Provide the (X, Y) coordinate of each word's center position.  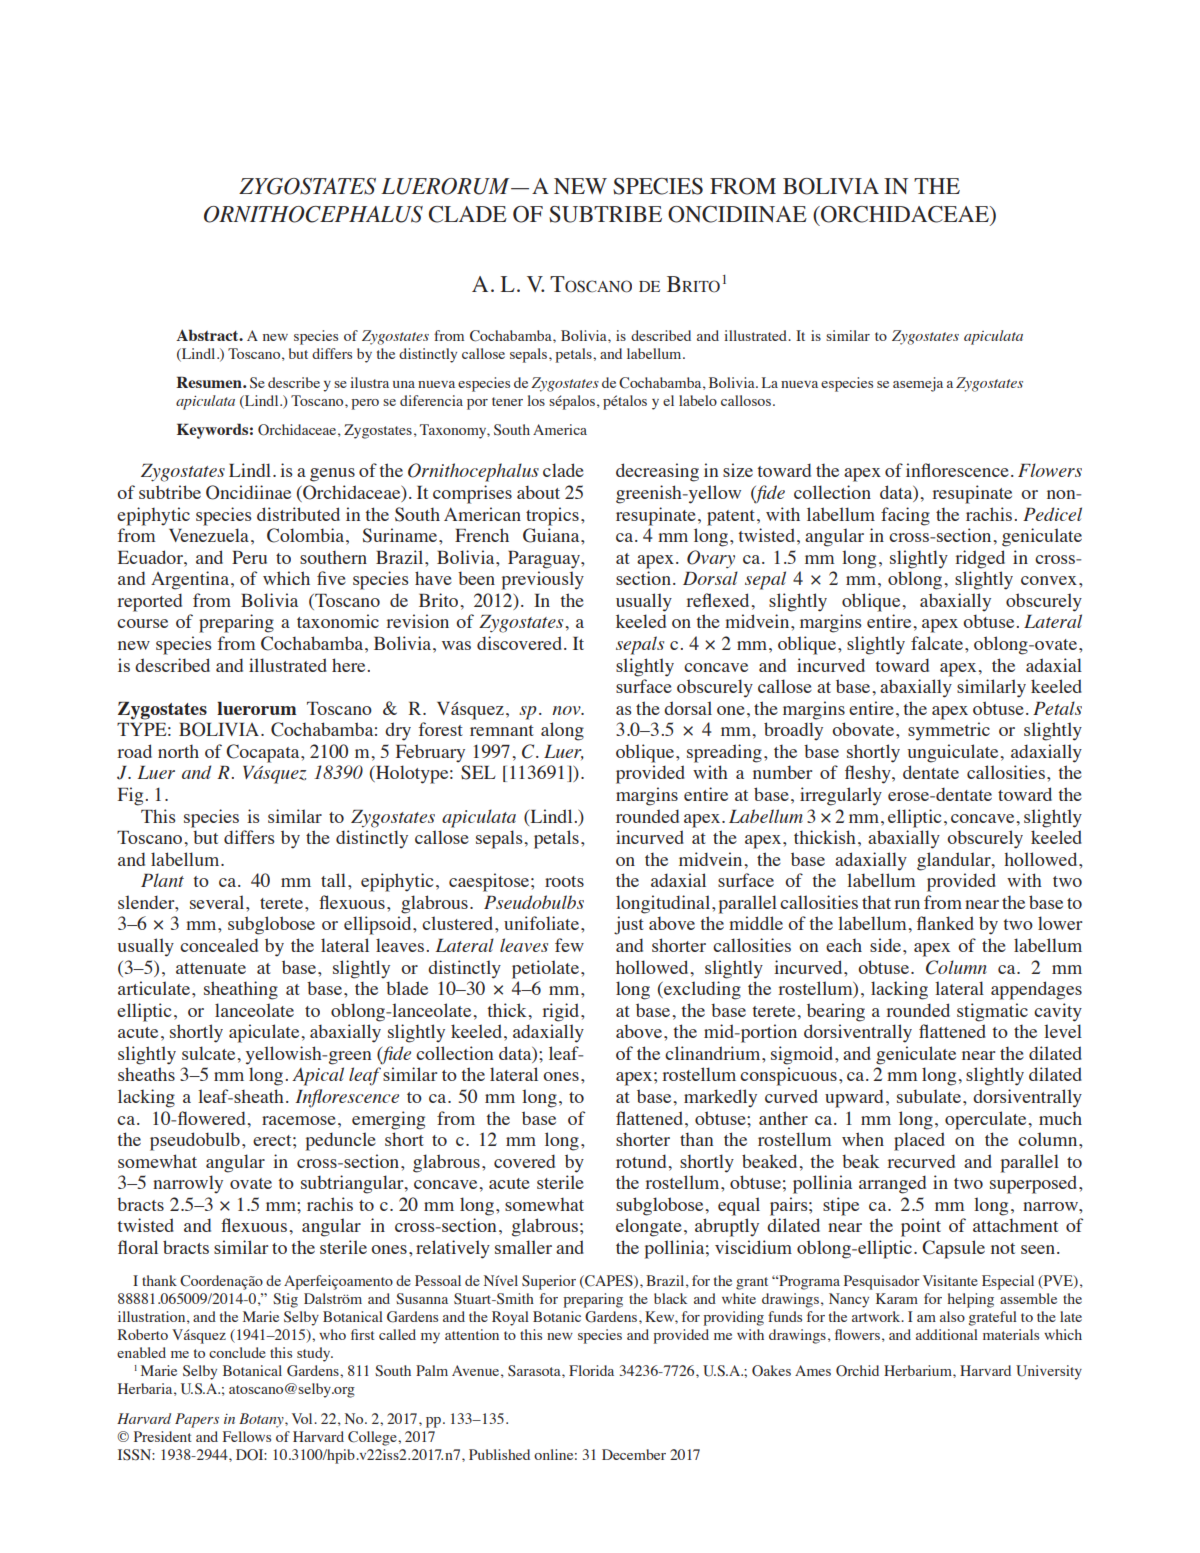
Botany (262, 1420)
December (634, 1454)
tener (507, 401)
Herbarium (919, 1370)
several (218, 902)
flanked (945, 923)
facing (905, 516)
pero (365, 404)
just (629, 925)
